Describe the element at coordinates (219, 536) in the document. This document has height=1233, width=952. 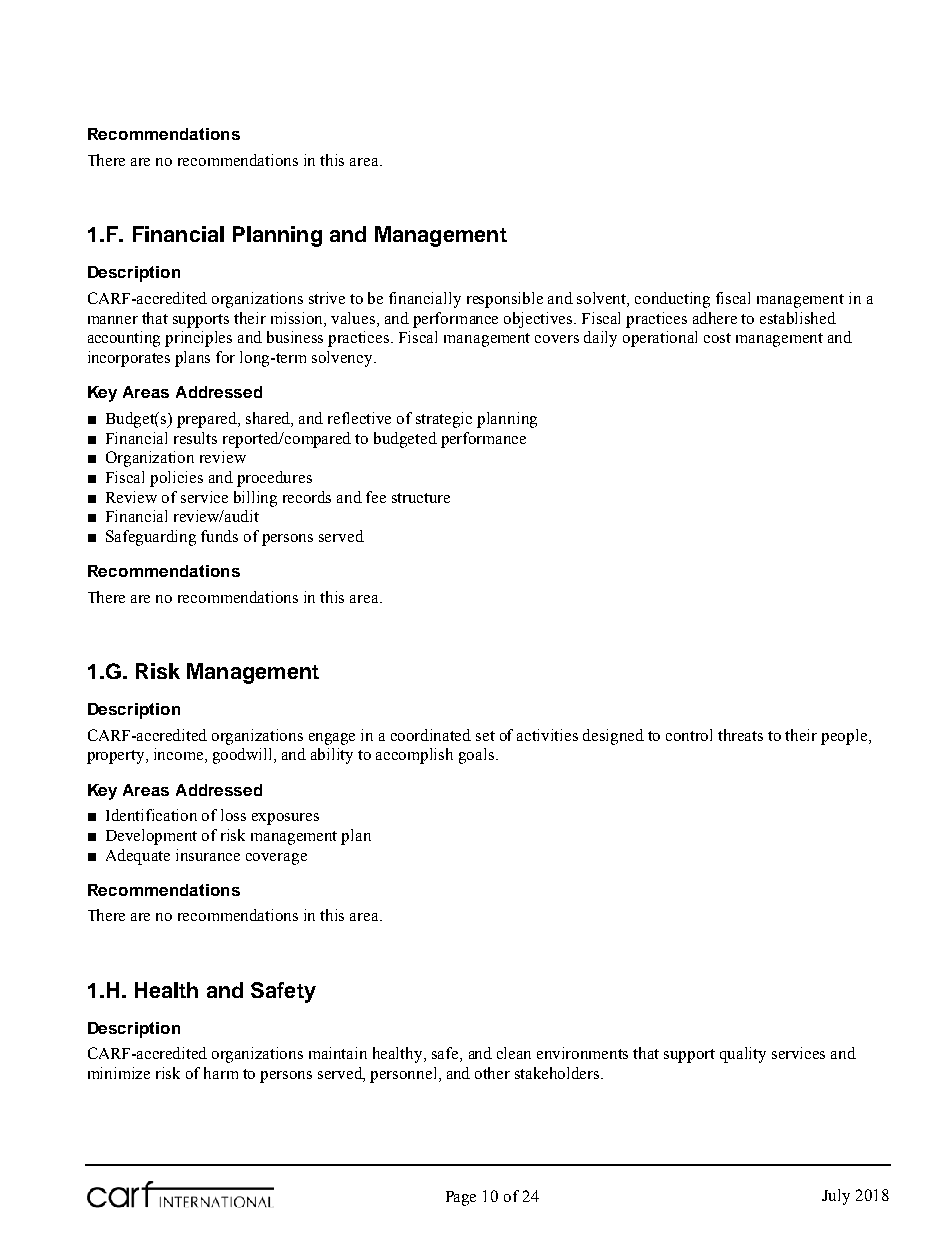
I see `funds` at that location.
